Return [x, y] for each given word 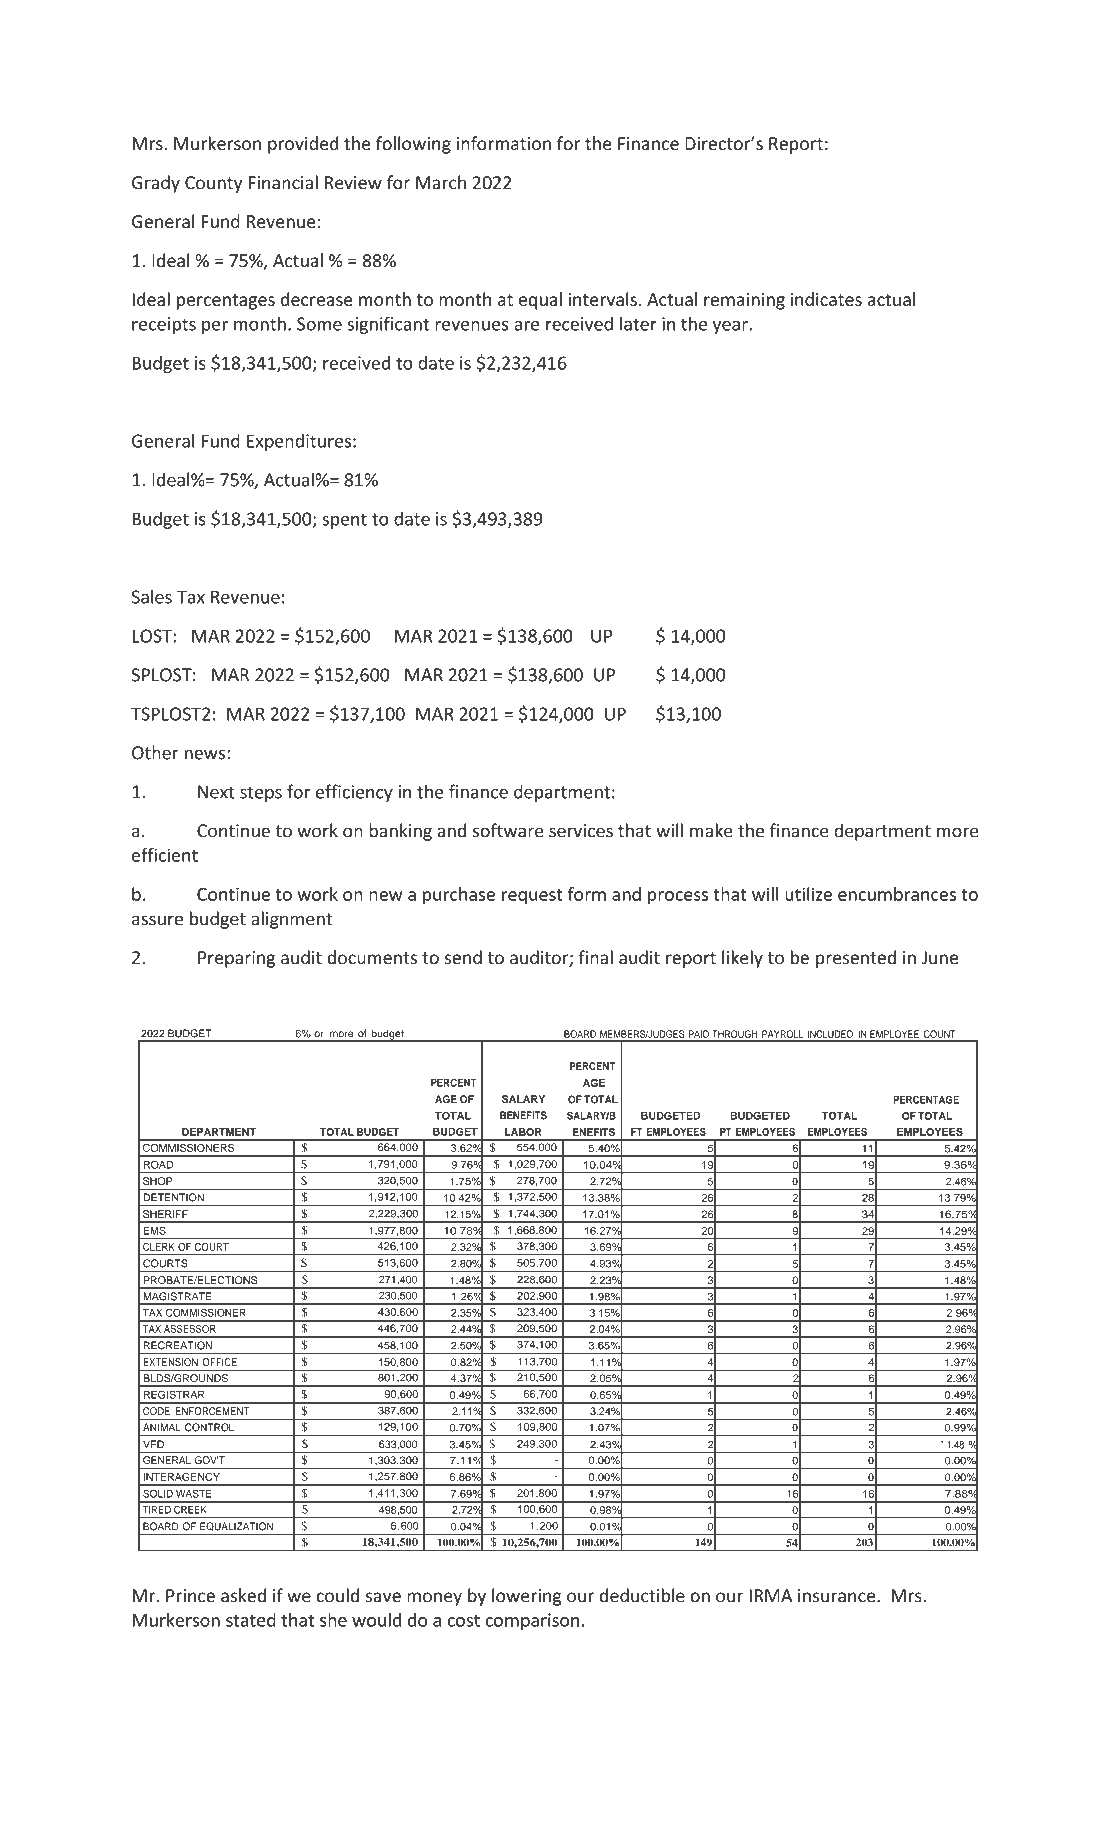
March [441, 182]
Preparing [236, 959]
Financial [283, 182]
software [508, 830]
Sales [152, 596]
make [711, 830]
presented [856, 959]
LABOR [523, 1132]
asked [243, 1595]
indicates [826, 299]
